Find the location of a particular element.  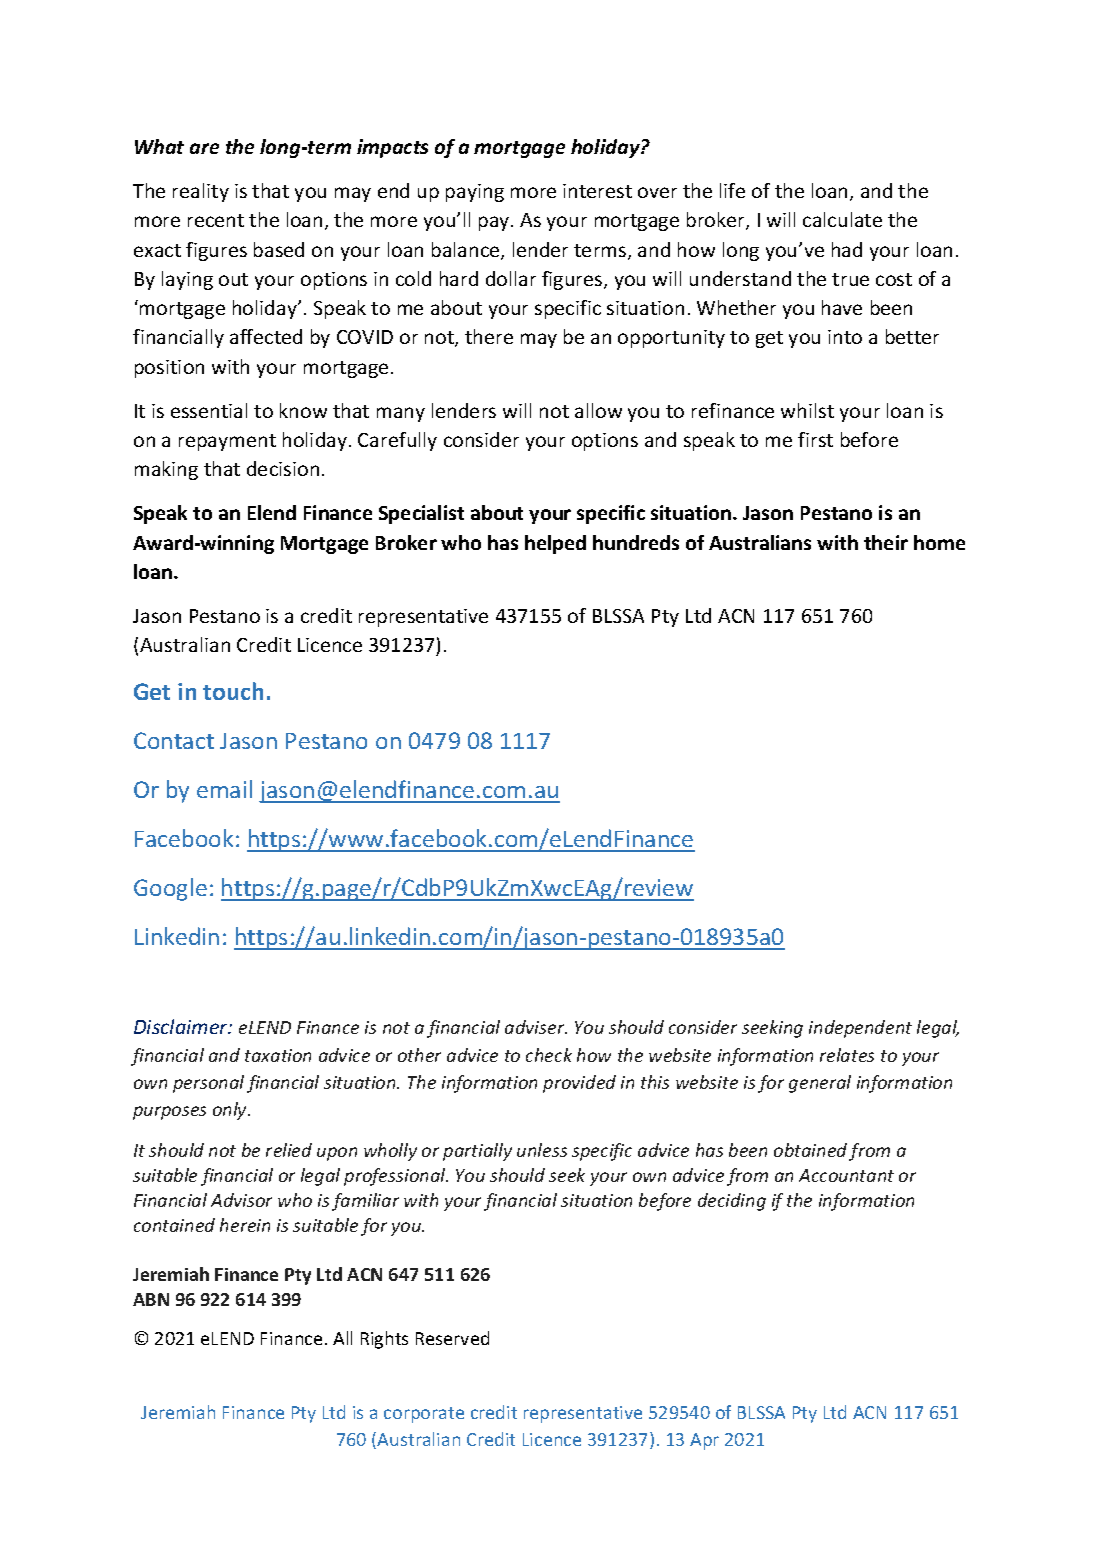

calculate is located at coordinates (842, 219).
